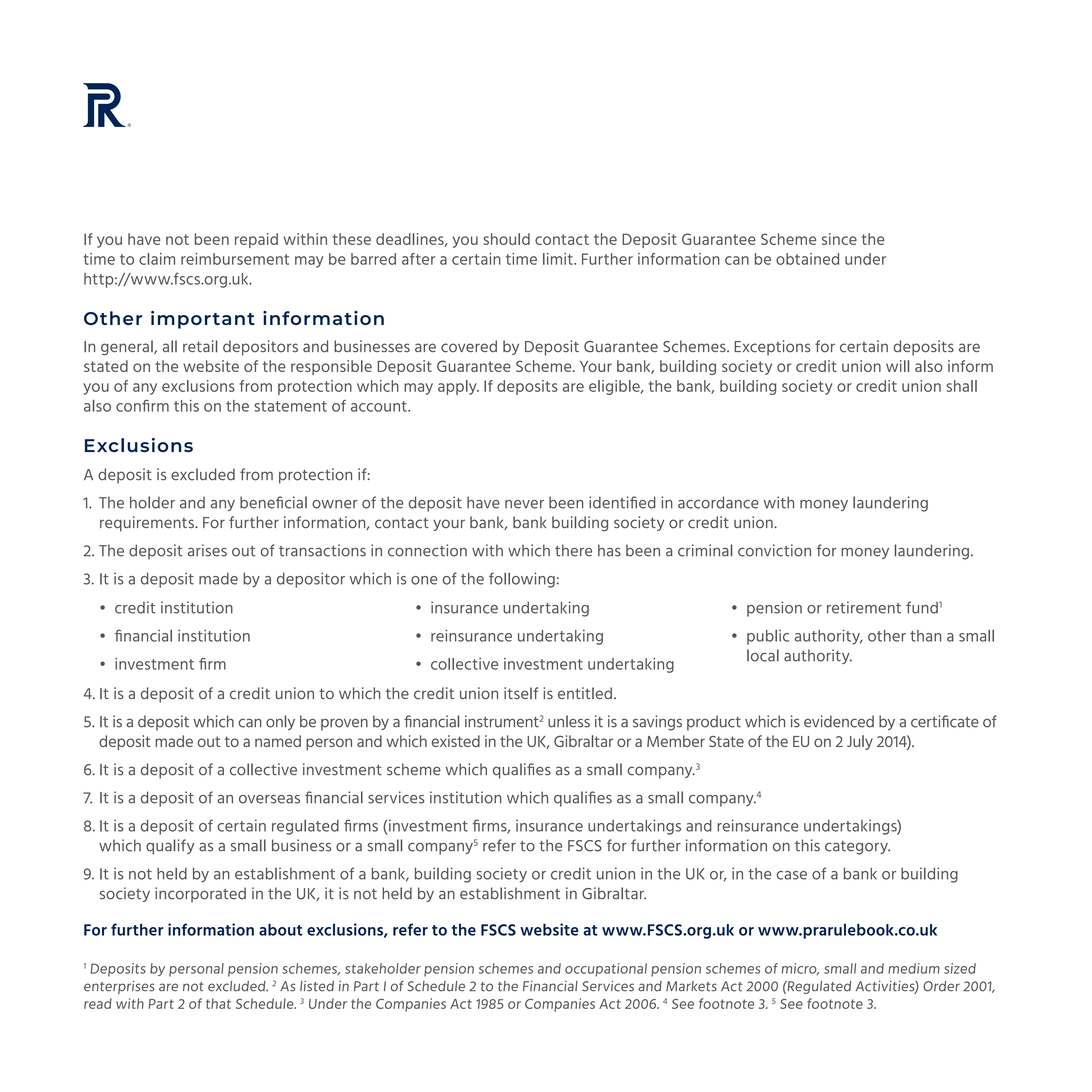 This document has width=1092, height=1092. What do you see at coordinates (522, 580) in the document?
I see `following` at bounding box center [522, 580].
